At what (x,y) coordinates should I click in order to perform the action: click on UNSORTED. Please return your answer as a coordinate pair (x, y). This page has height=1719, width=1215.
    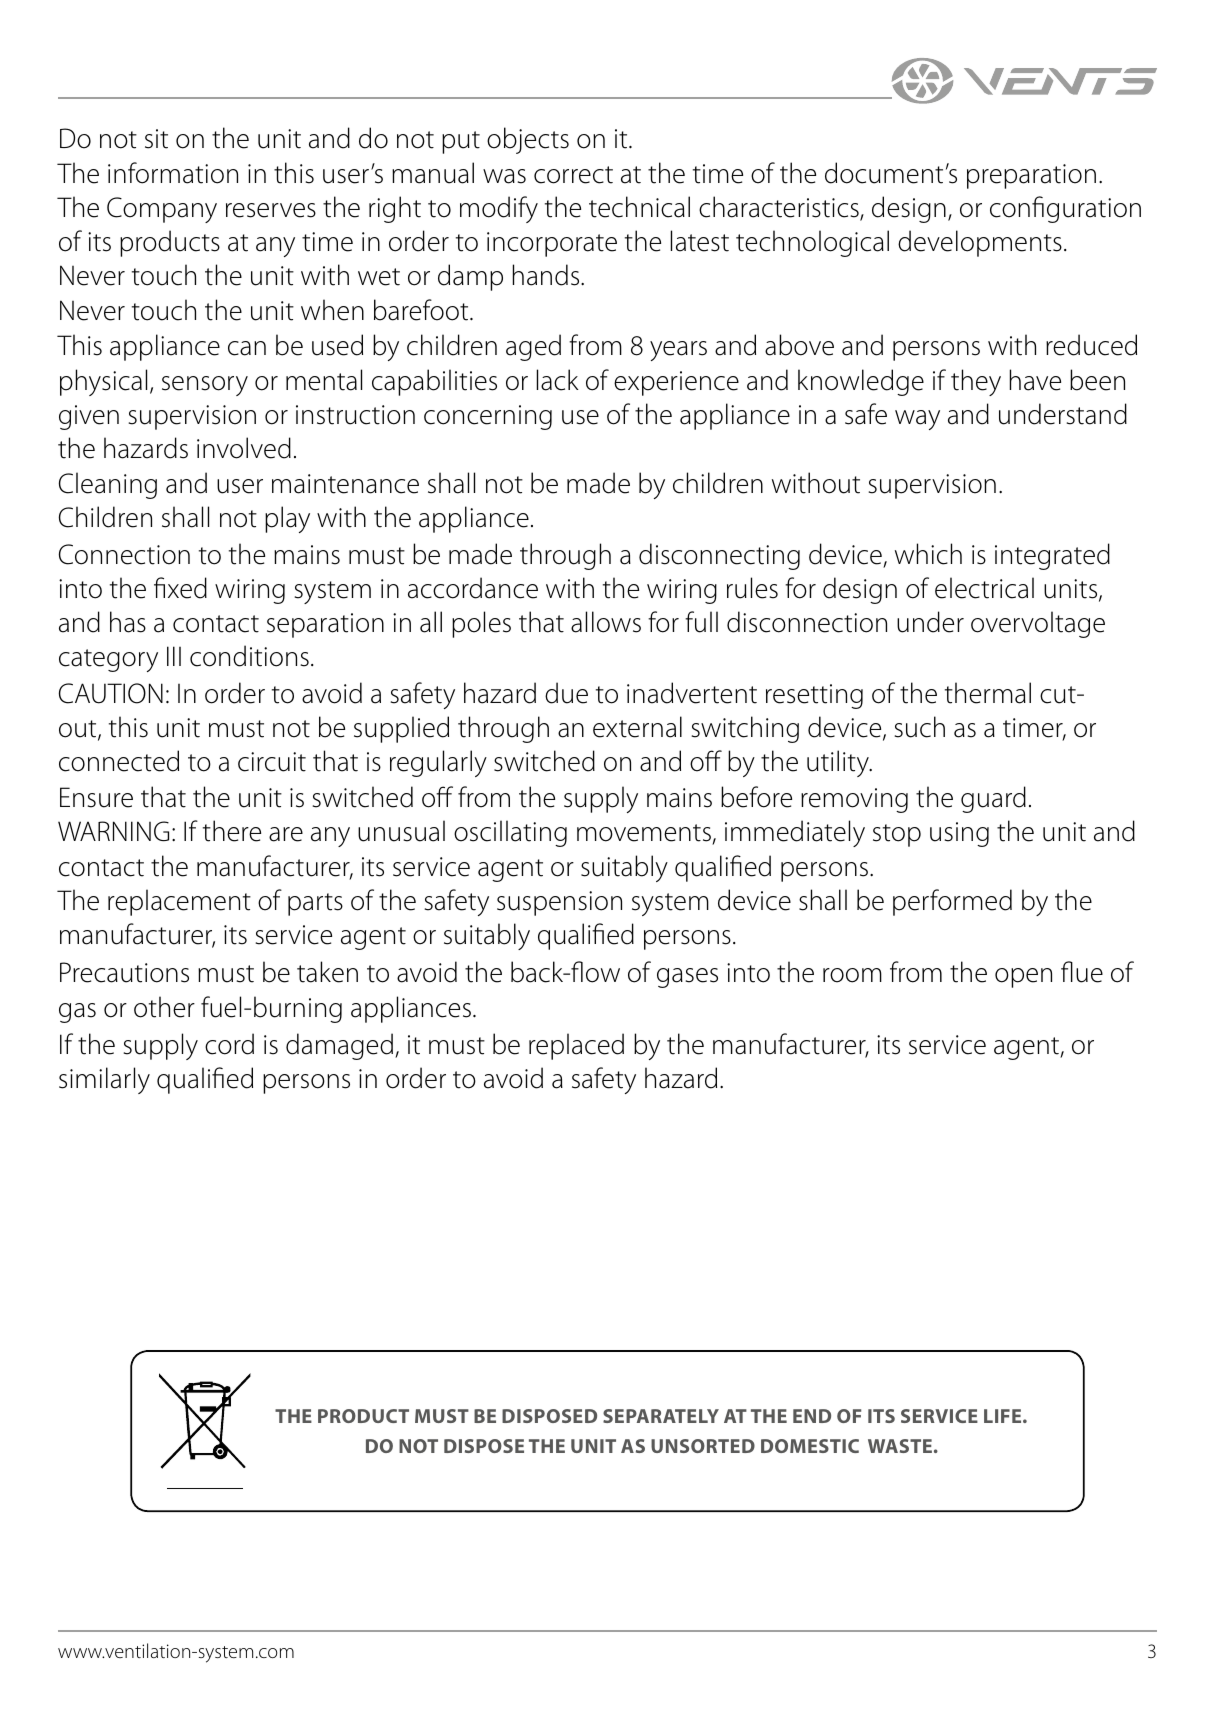
    Looking at the image, I should click on (703, 1446).
